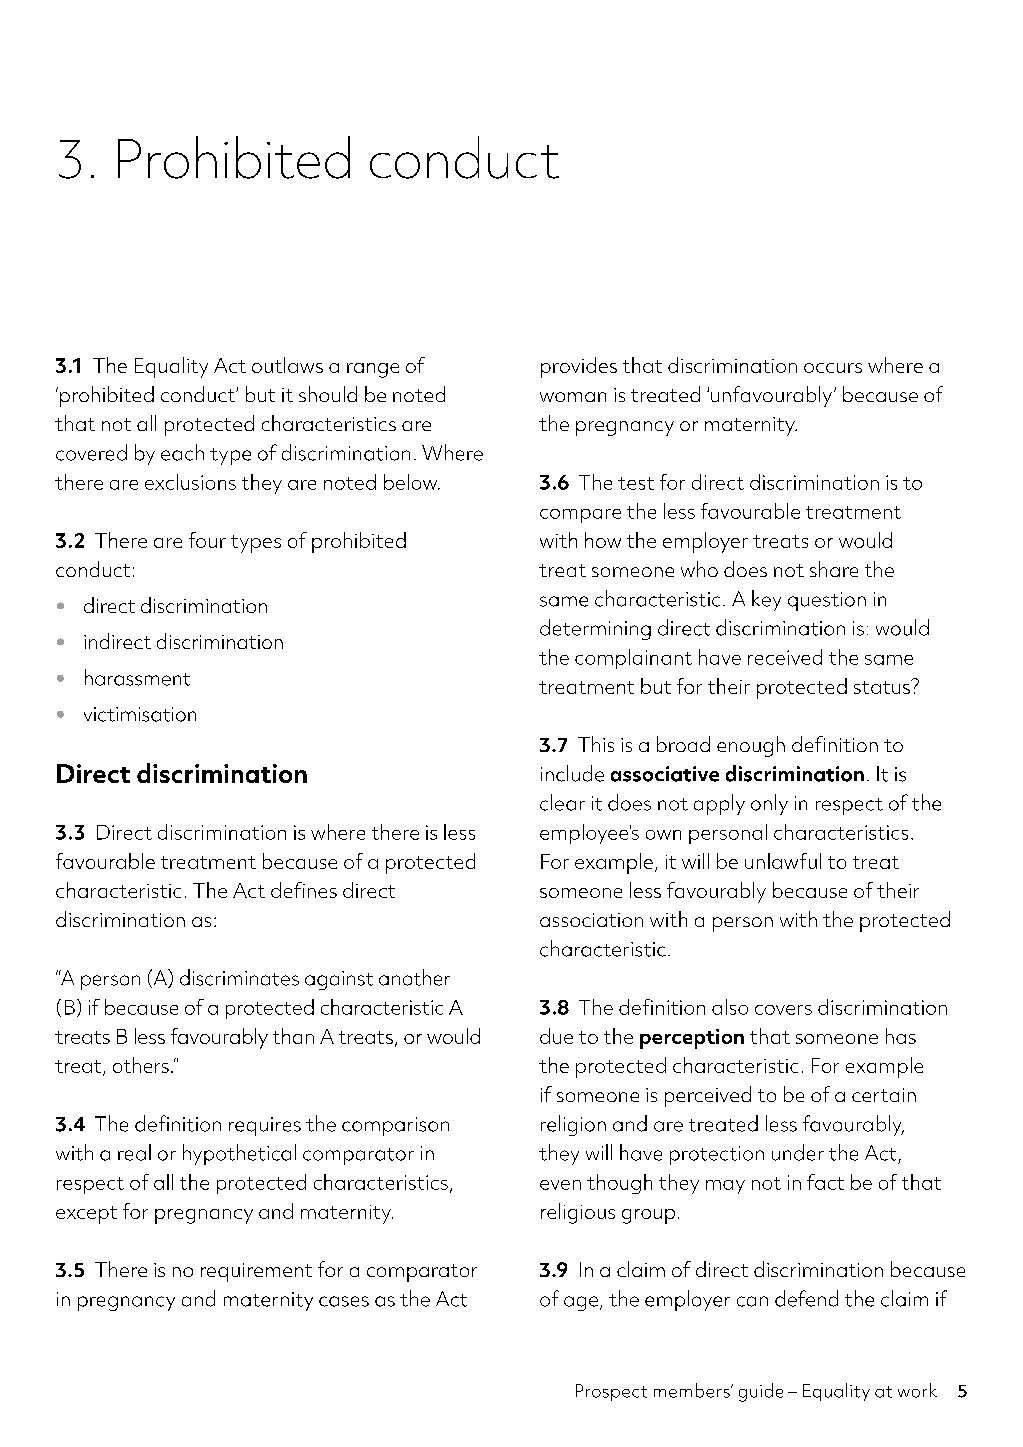 The height and width of the document is (1447, 1023). I want to click on occurs, so click(833, 368).
